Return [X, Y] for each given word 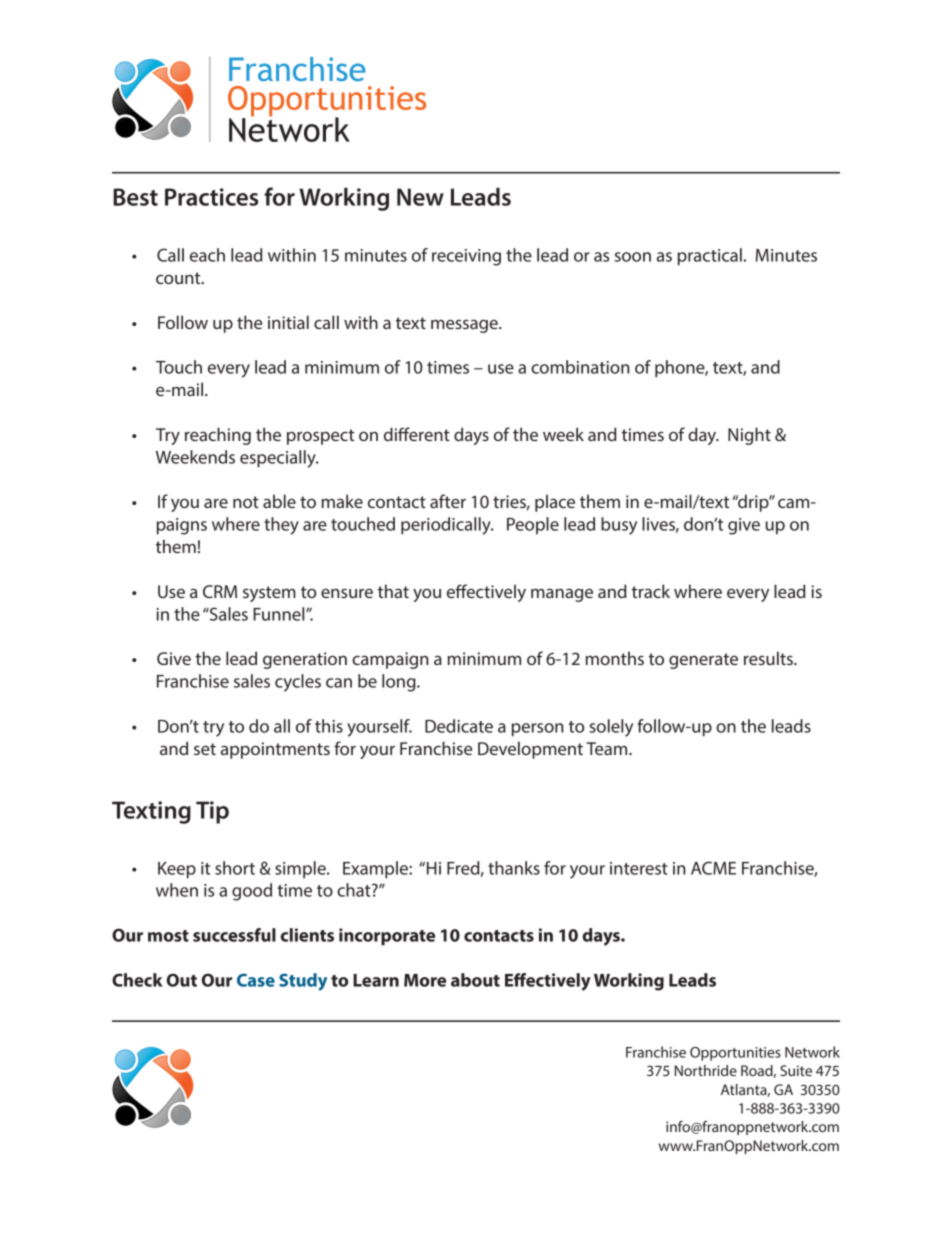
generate [703, 661]
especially [279, 459]
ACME [713, 868]
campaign [390, 660]
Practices [211, 197]
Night [749, 436]
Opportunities [735, 1054]
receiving [466, 257]
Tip [212, 812]
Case [256, 980]
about [475, 980]
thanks [514, 868]
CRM [220, 591]
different [417, 434]
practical [710, 256]
